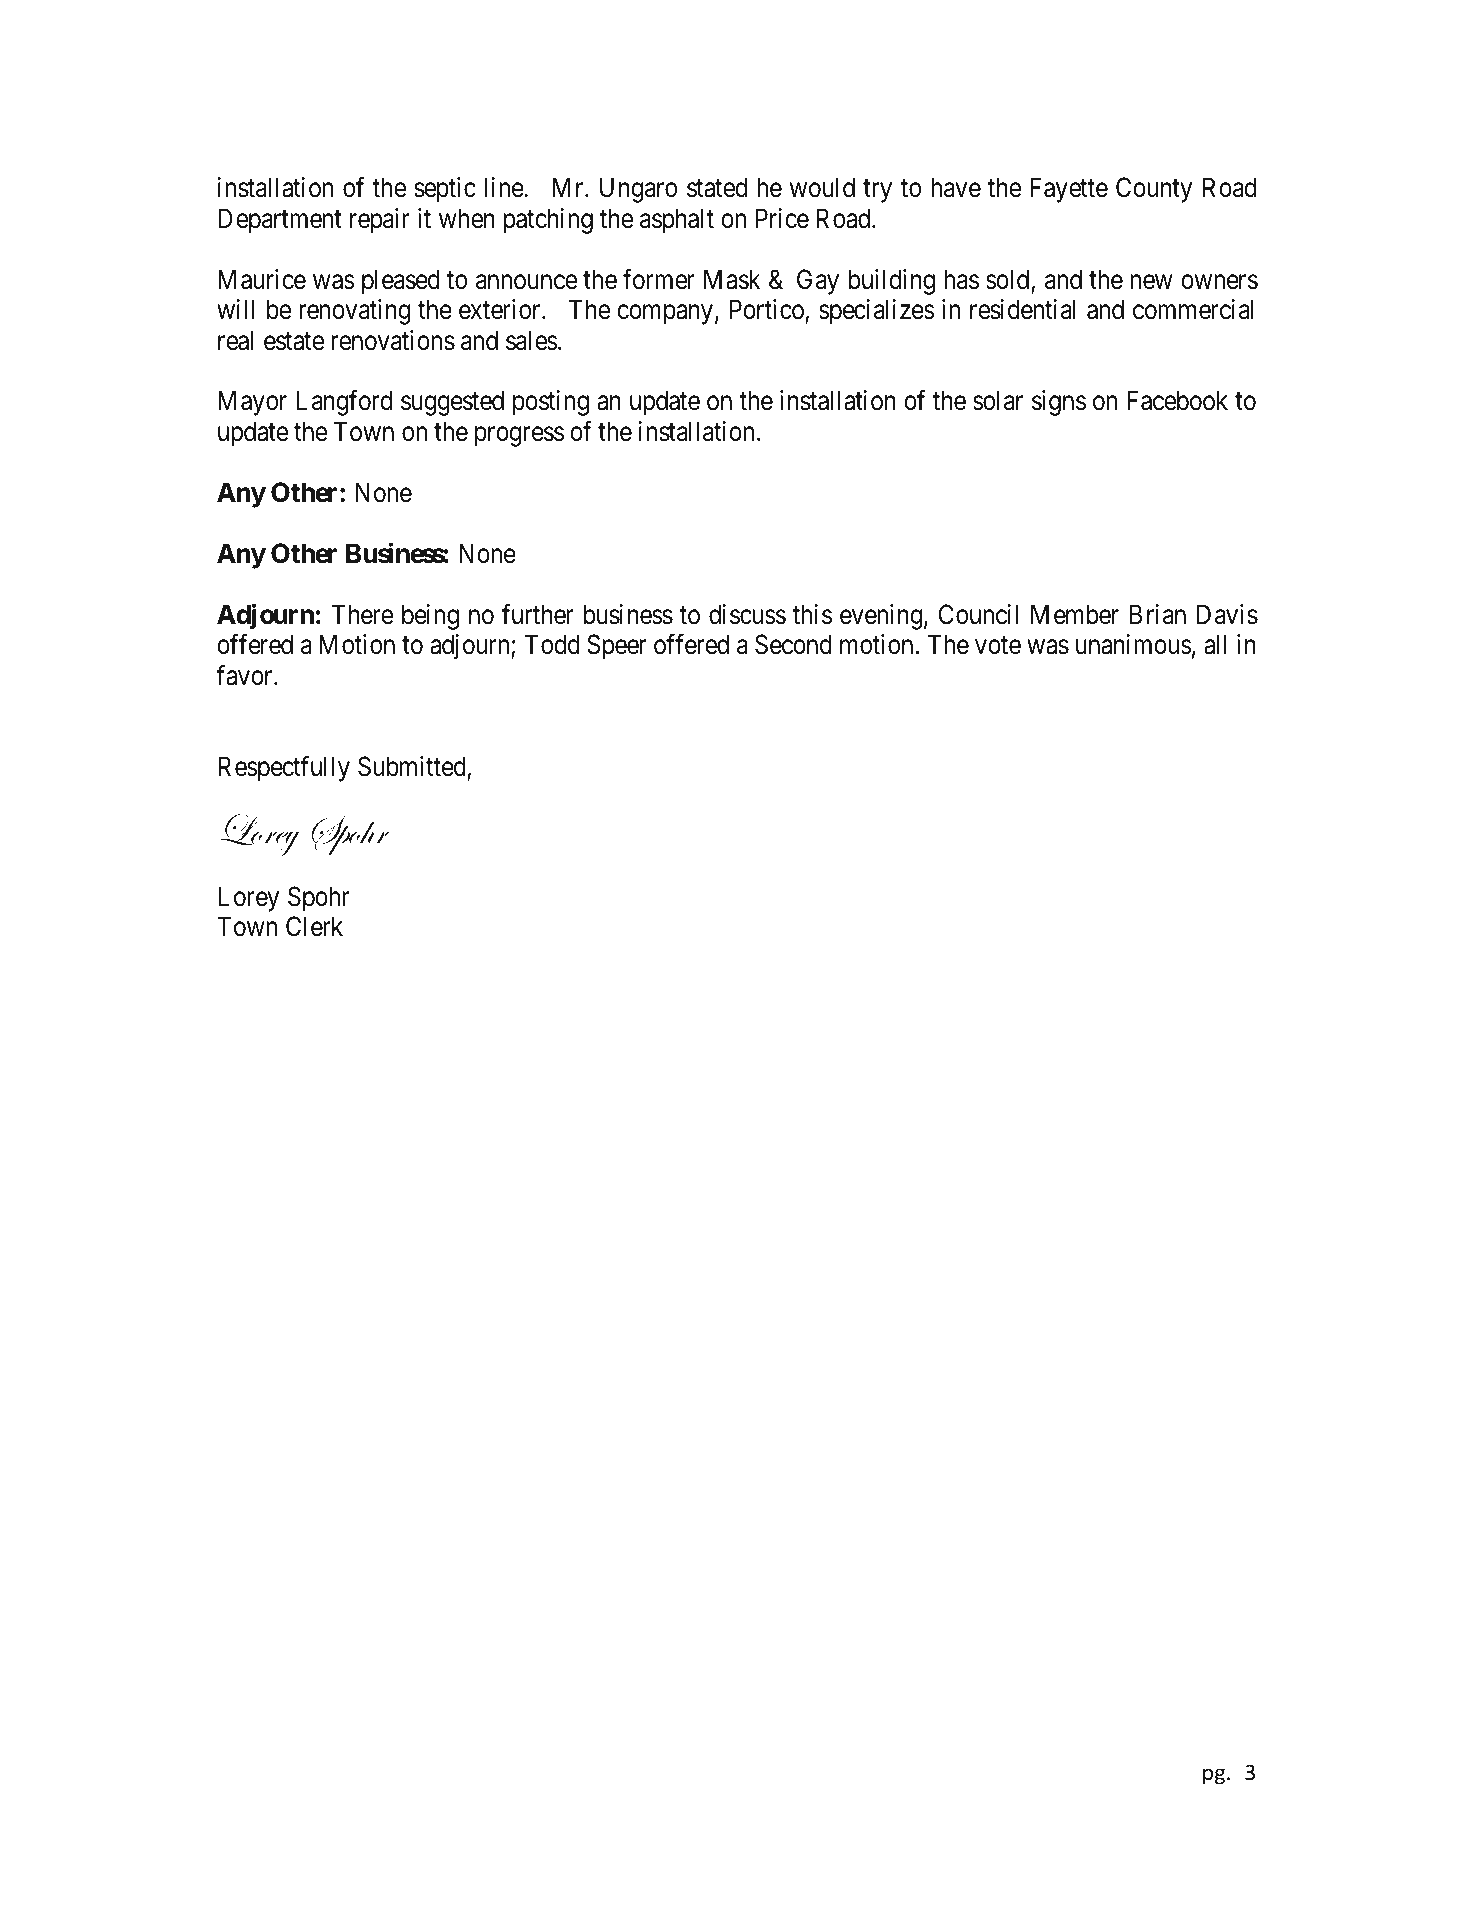 The width and height of the page is (1473, 1906). What do you see at coordinates (782, 218) in the page?
I see `Price` at bounding box center [782, 218].
